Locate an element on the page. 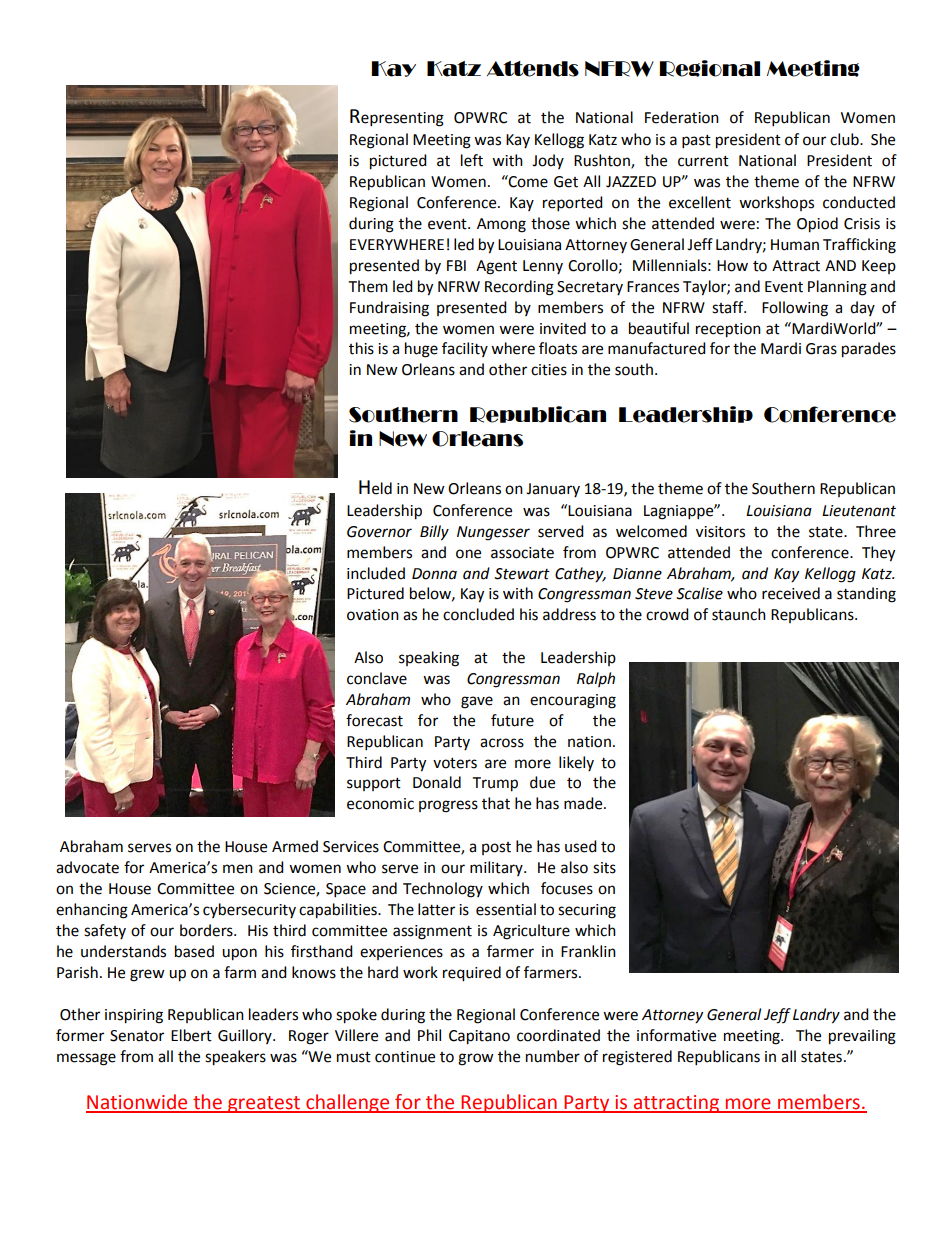 The width and height of the page is (952, 1233). received is located at coordinates (791, 593).
